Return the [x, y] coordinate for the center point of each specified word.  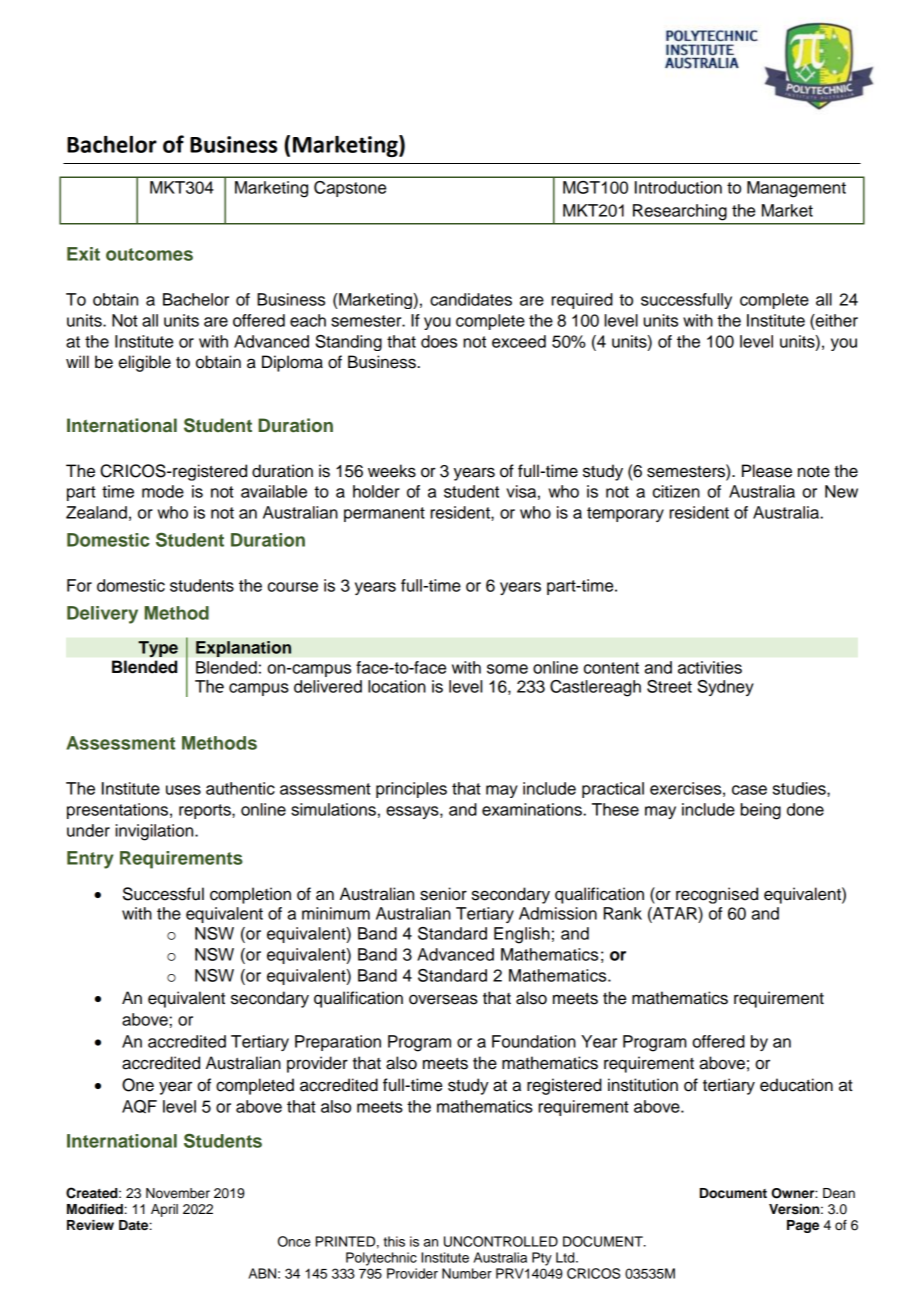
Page [803, 1226]
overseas [443, 999]
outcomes [149, 254]
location [397, 686]
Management [796, 189]
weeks [392, 471]
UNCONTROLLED [501, 1241]
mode [163, 491]
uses [183, 790]
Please [767, 471]
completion [250, 895]
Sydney [726, 688]
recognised [717, 895]
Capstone [350, 189]
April [164, 1210]
